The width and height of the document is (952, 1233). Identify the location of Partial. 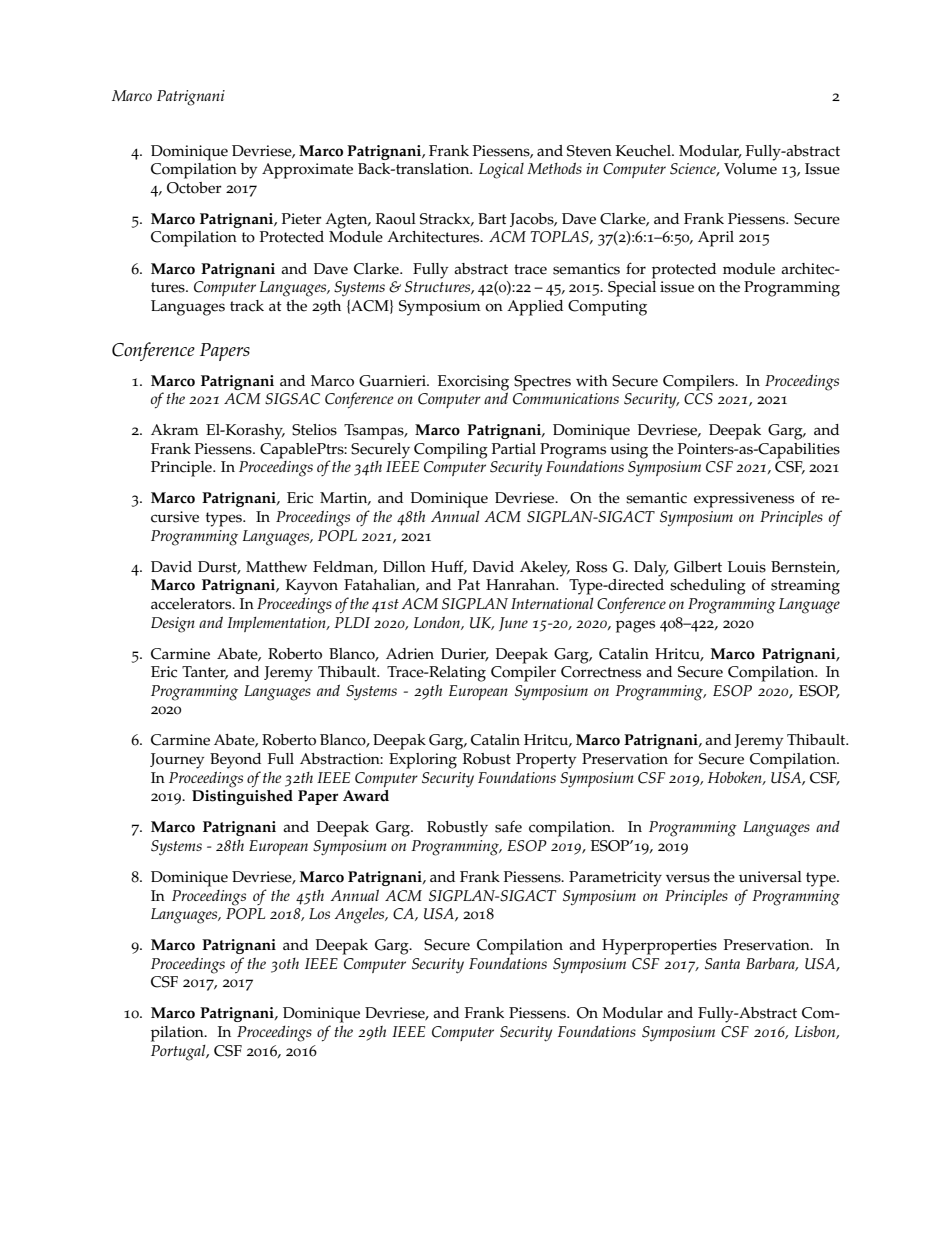
(514, 448).
